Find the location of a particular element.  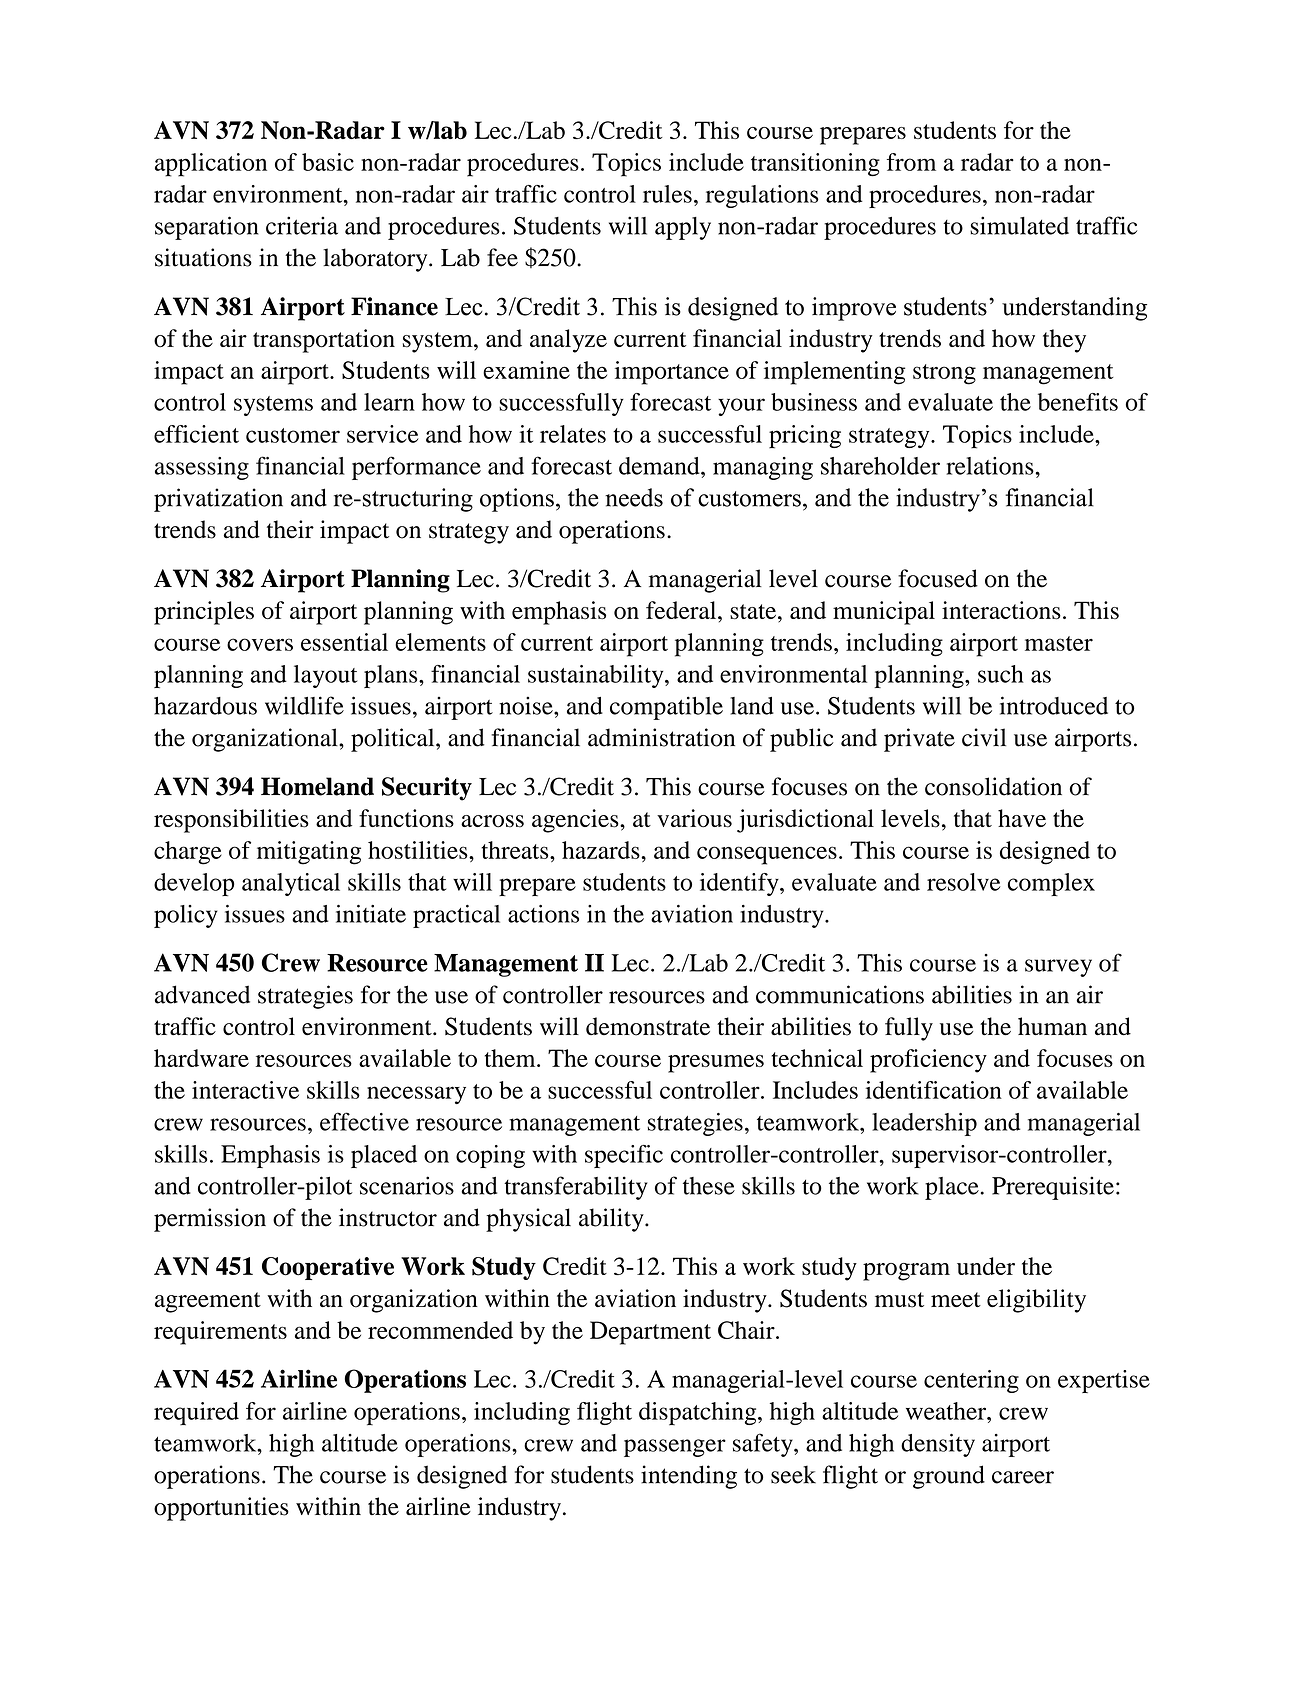

criteria is located at coordinates (302, 225).
